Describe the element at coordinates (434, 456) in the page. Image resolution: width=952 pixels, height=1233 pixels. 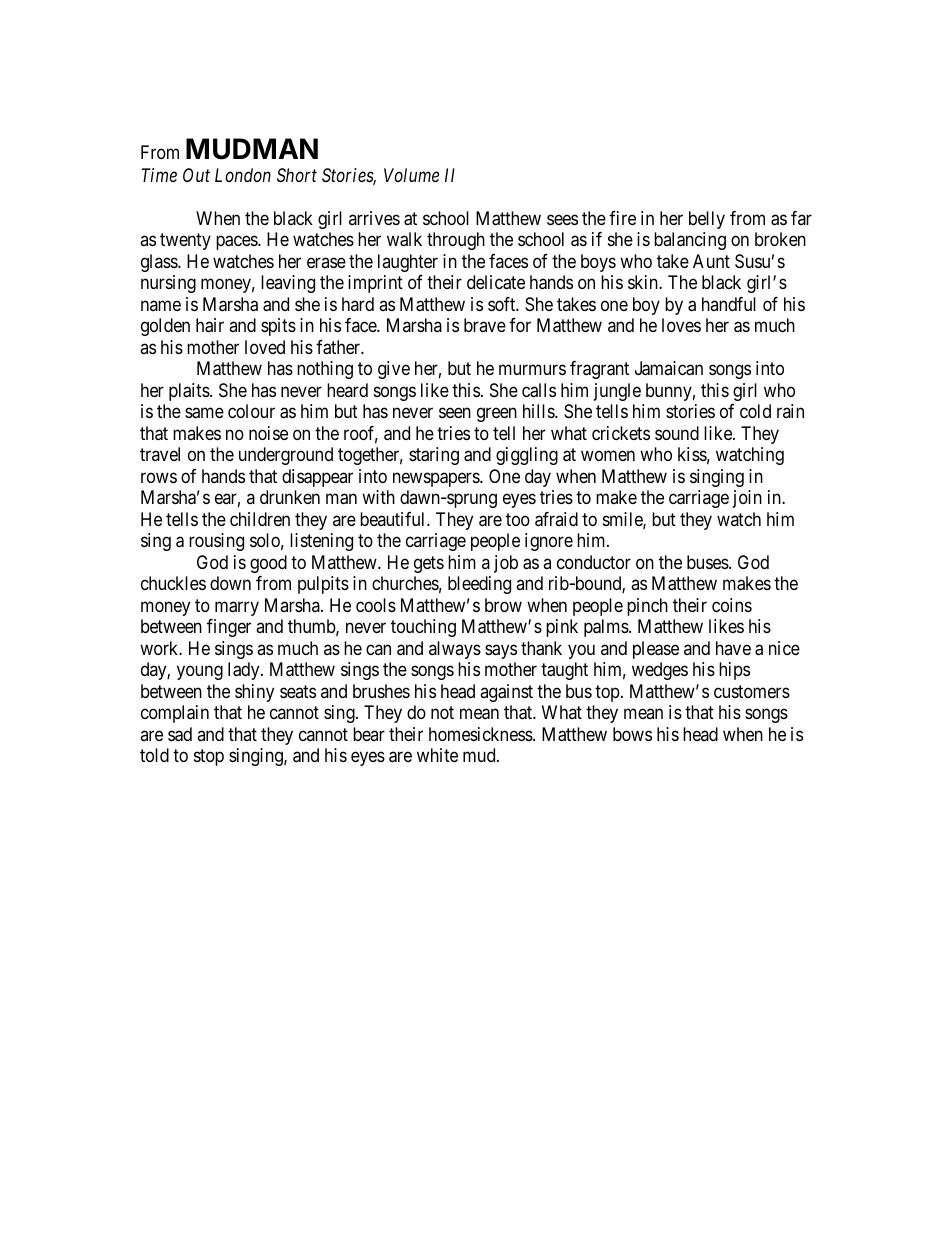
I see `staring` at that location.
